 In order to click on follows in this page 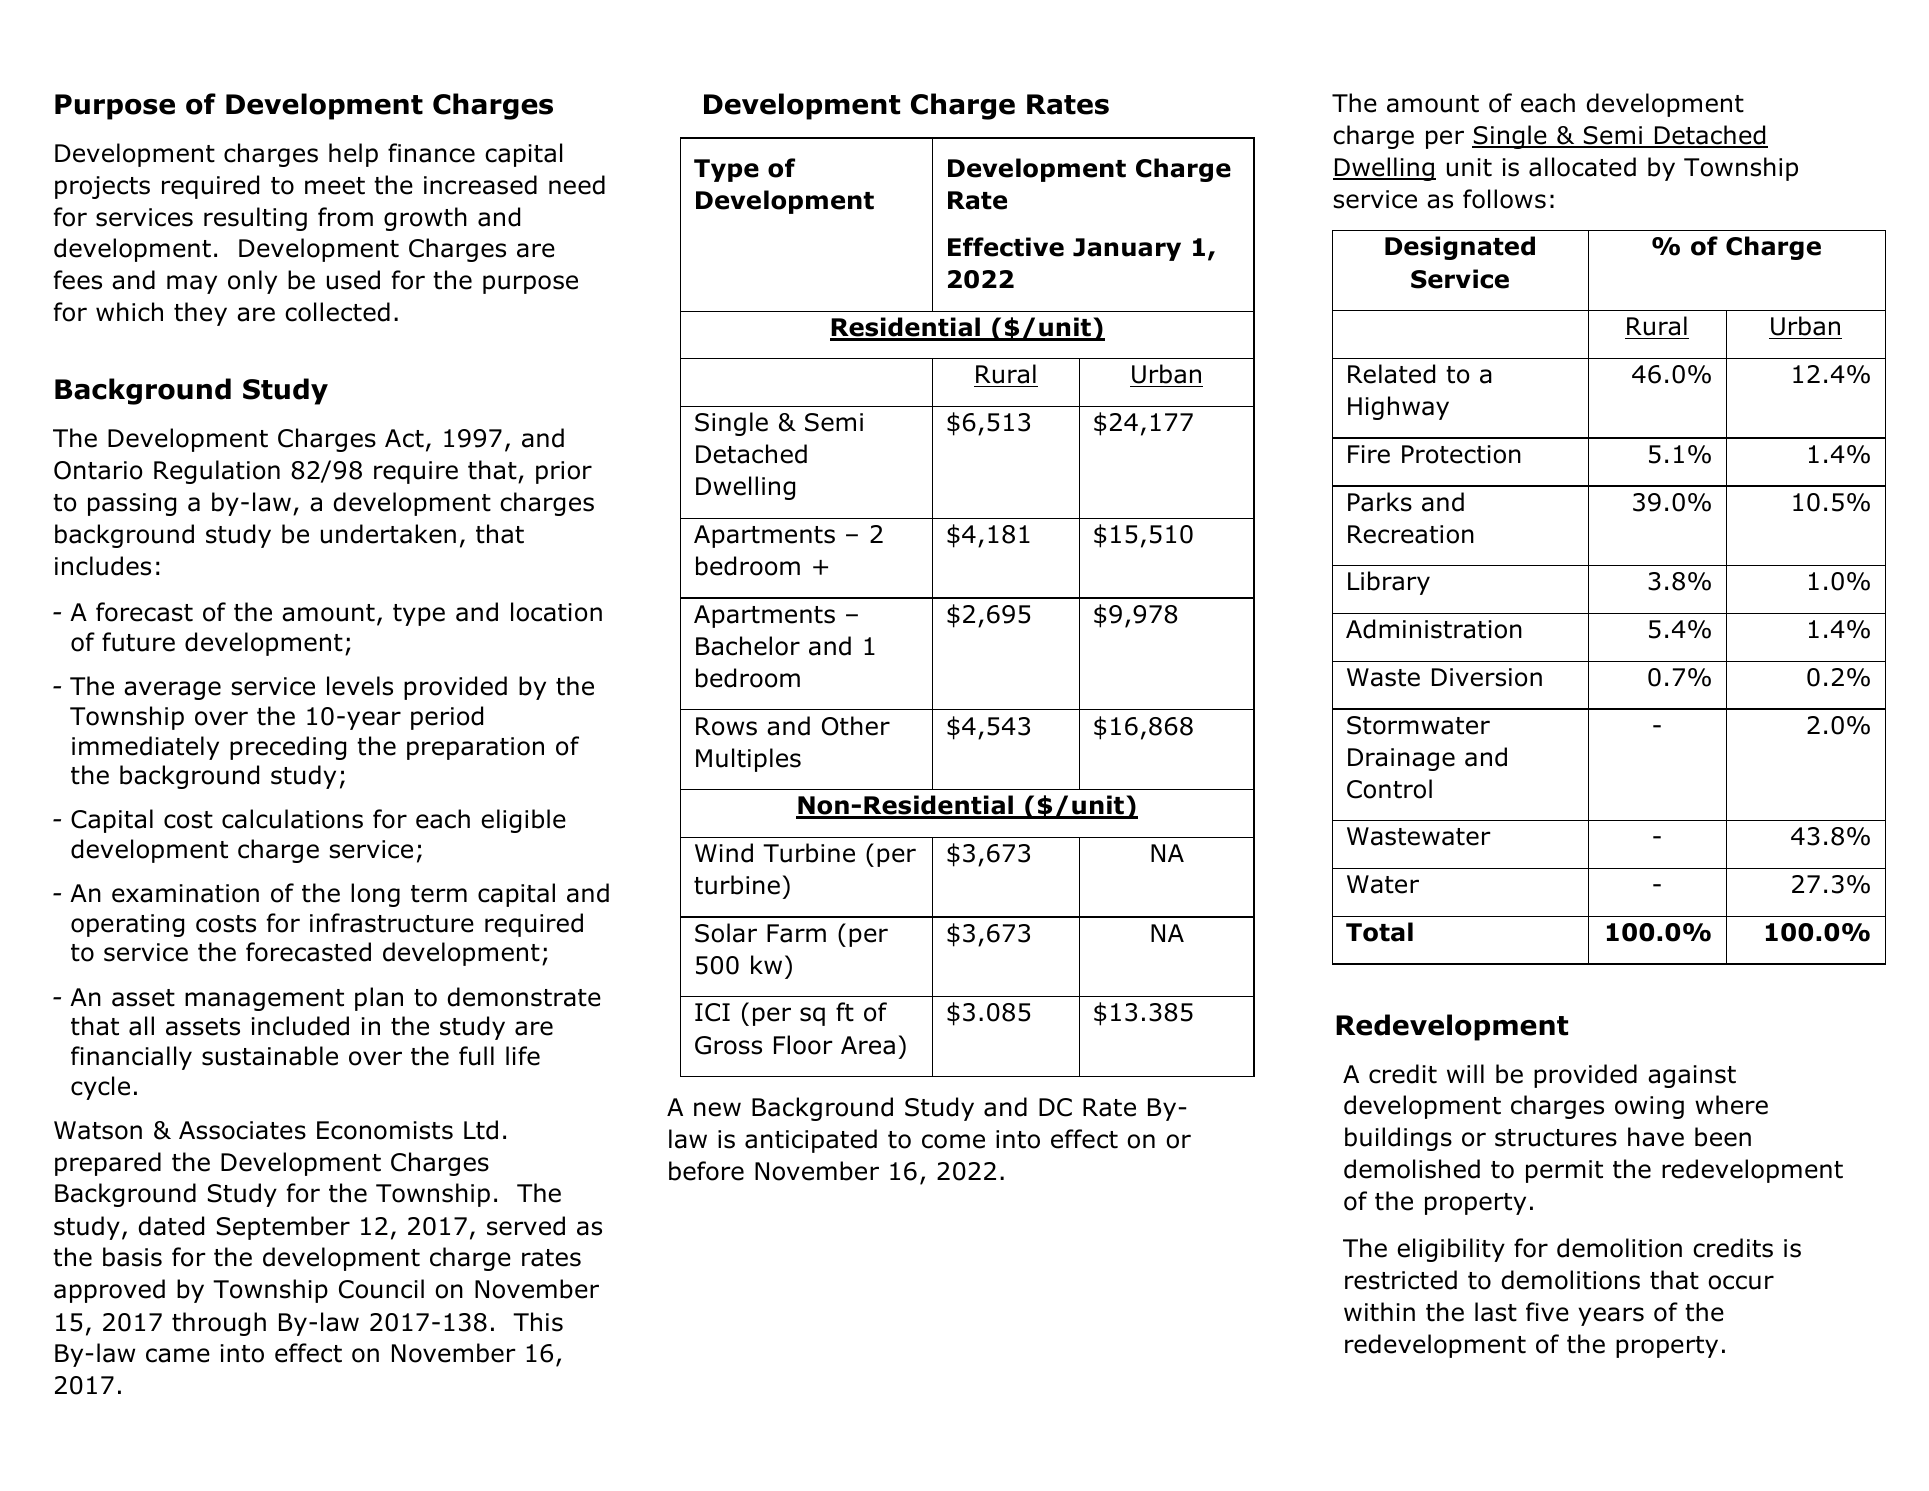, I will do `click(1504, 199)`.
